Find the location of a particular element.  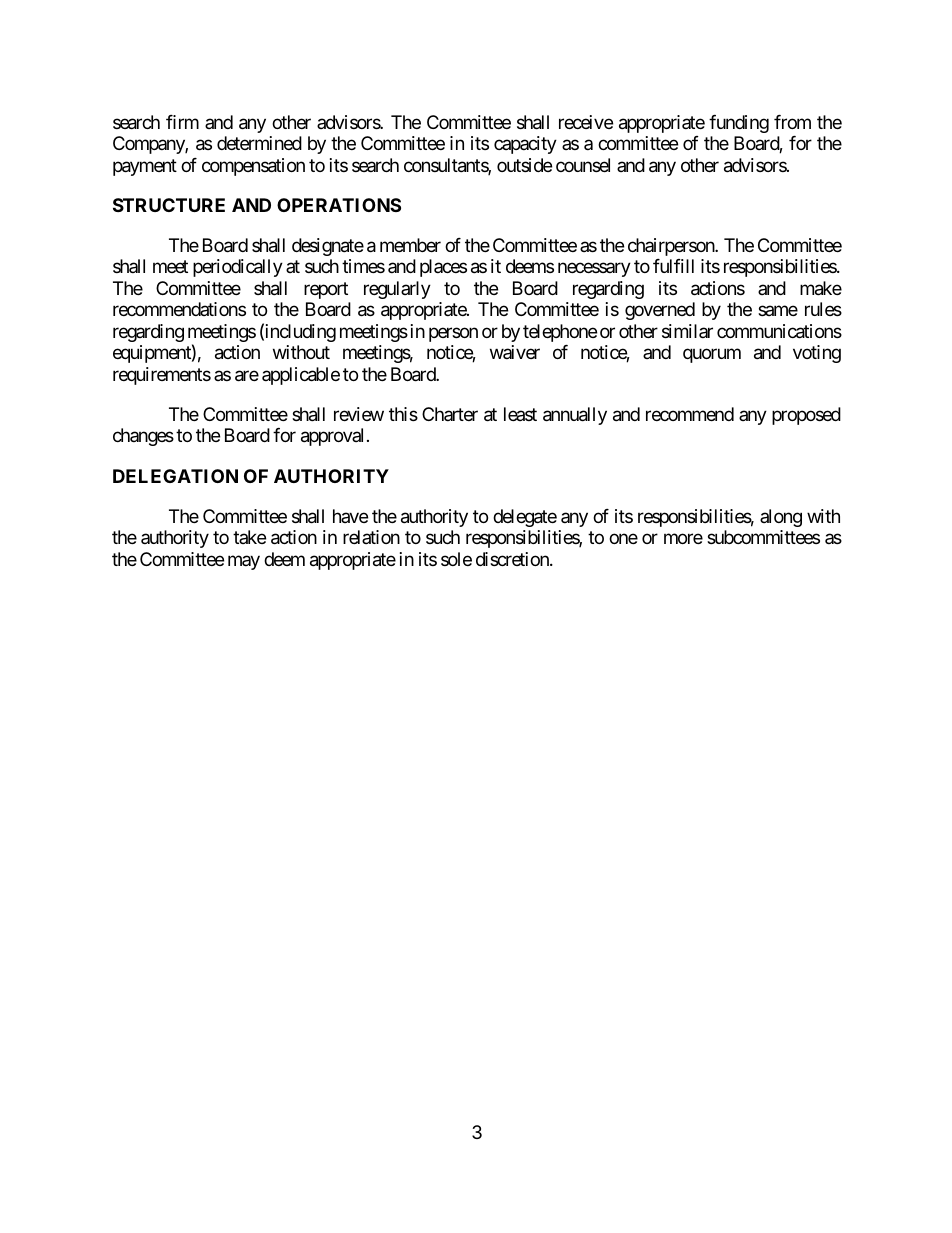

regularly is located at coordinates (397, 290).
